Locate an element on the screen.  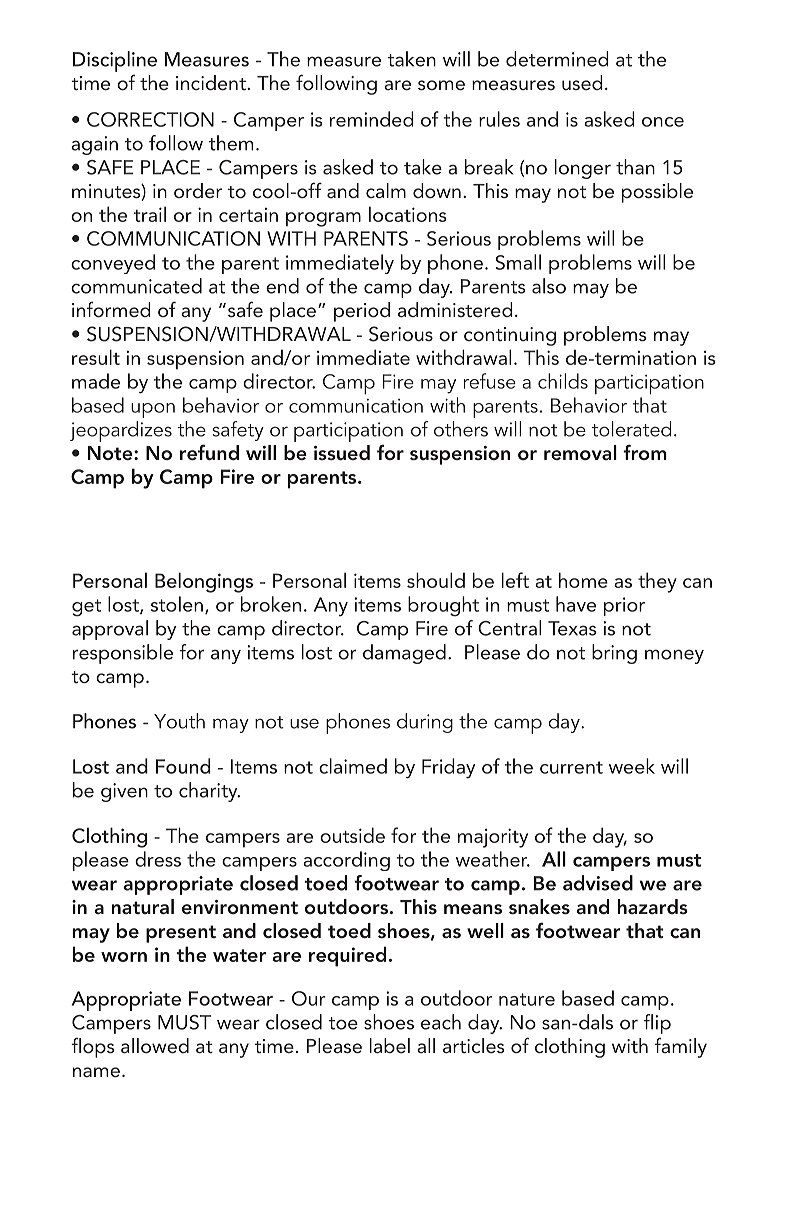
during is located at coordinates (425, 723).
